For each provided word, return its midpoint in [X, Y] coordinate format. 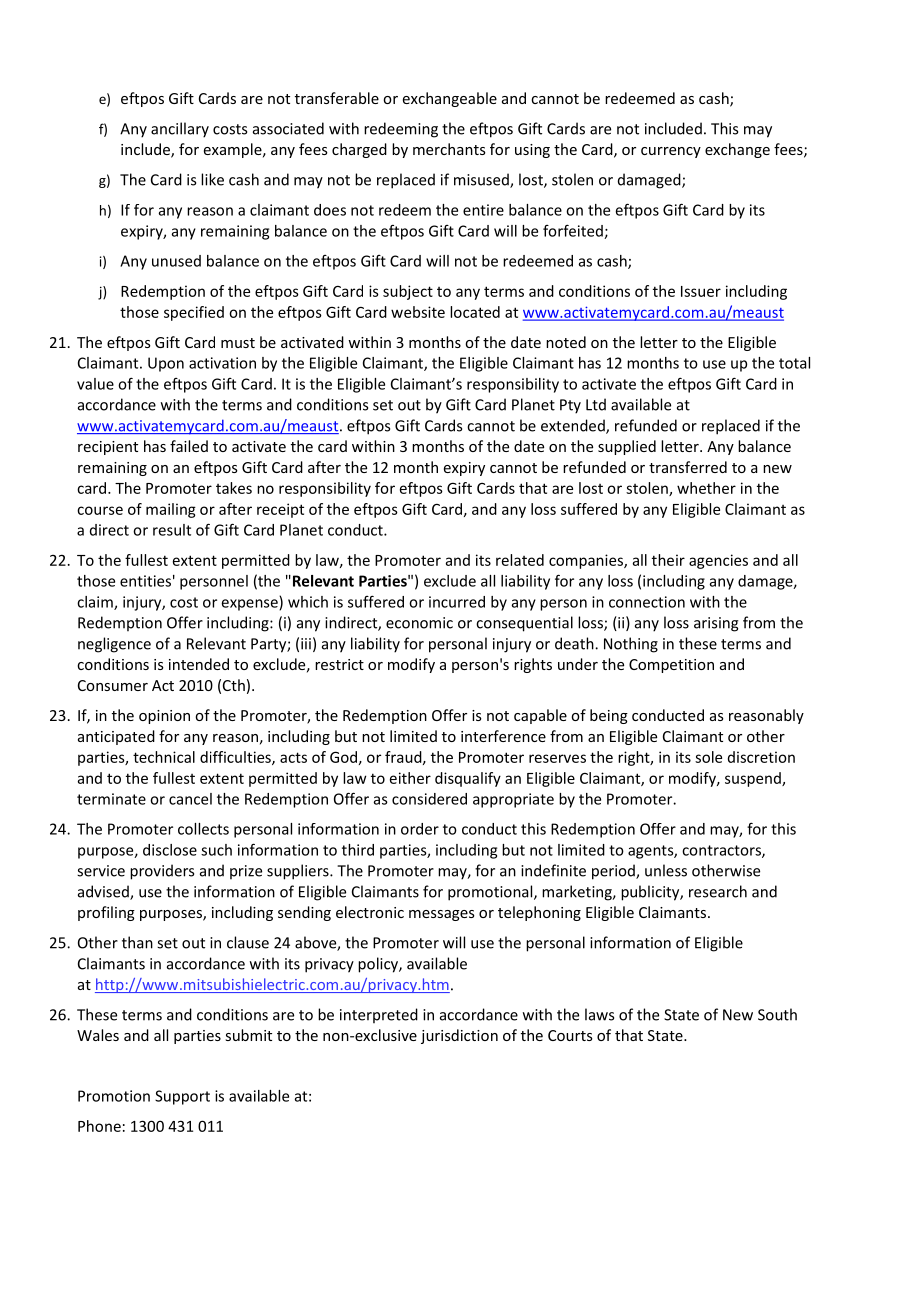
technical [164, 757]
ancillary [180, 130]
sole [708, 757]
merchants [449, 149]
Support [182, 1097]
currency [671, 152]
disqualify [468, 779]
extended [574, 426]
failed [189, 446]
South [777, 1014]
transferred [688, 467]
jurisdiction [459, 1036]
